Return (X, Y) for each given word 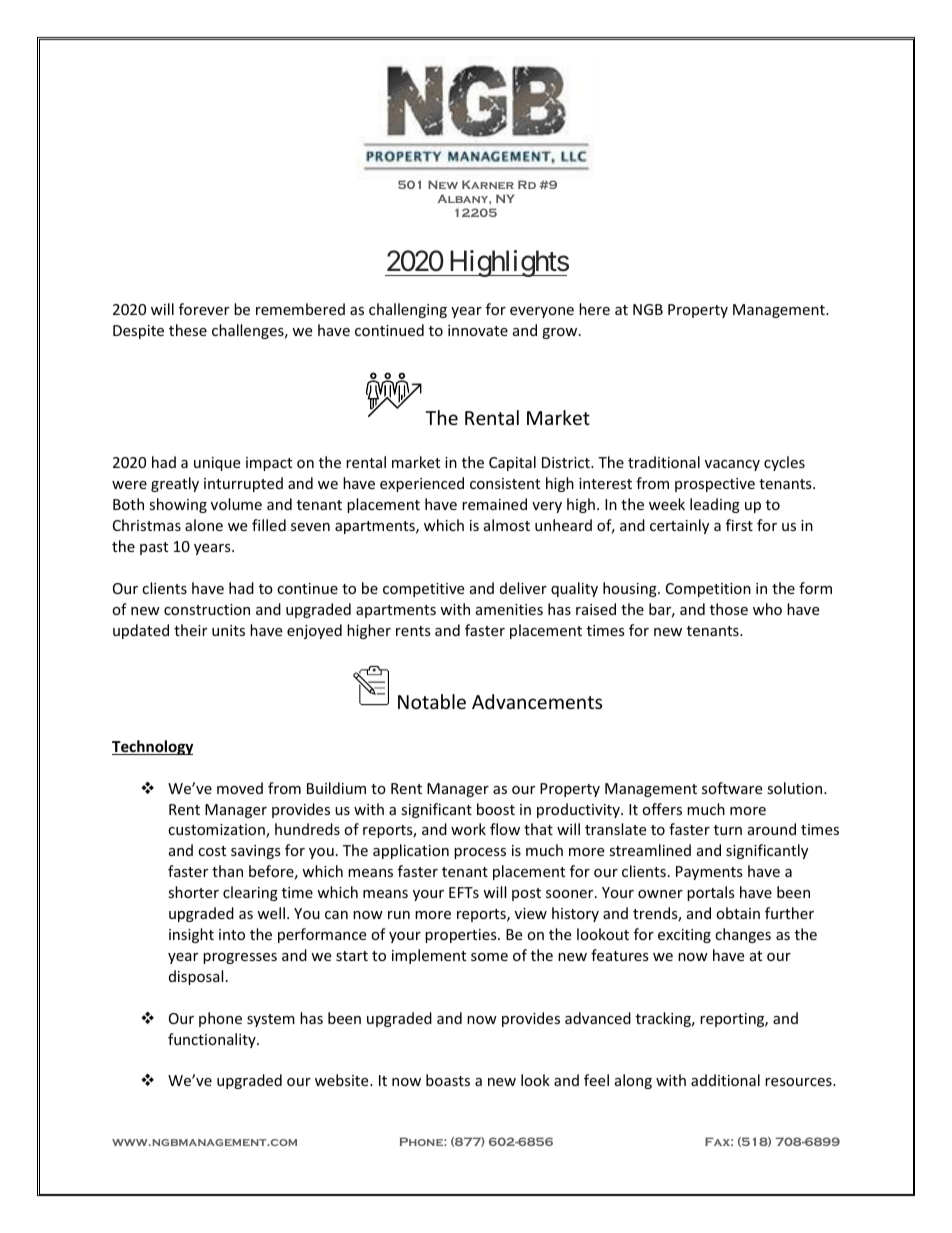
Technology (152, 747)
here (594, 309)
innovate (478, 330)
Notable (432, 701)
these (188, 330)
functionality (213, 1040)
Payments (709, 873)
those (729, 609)
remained (494, 504)
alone (204, 525)
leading (715, 505)
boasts (448, 1080)
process (480, 853)
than (227, 871)
